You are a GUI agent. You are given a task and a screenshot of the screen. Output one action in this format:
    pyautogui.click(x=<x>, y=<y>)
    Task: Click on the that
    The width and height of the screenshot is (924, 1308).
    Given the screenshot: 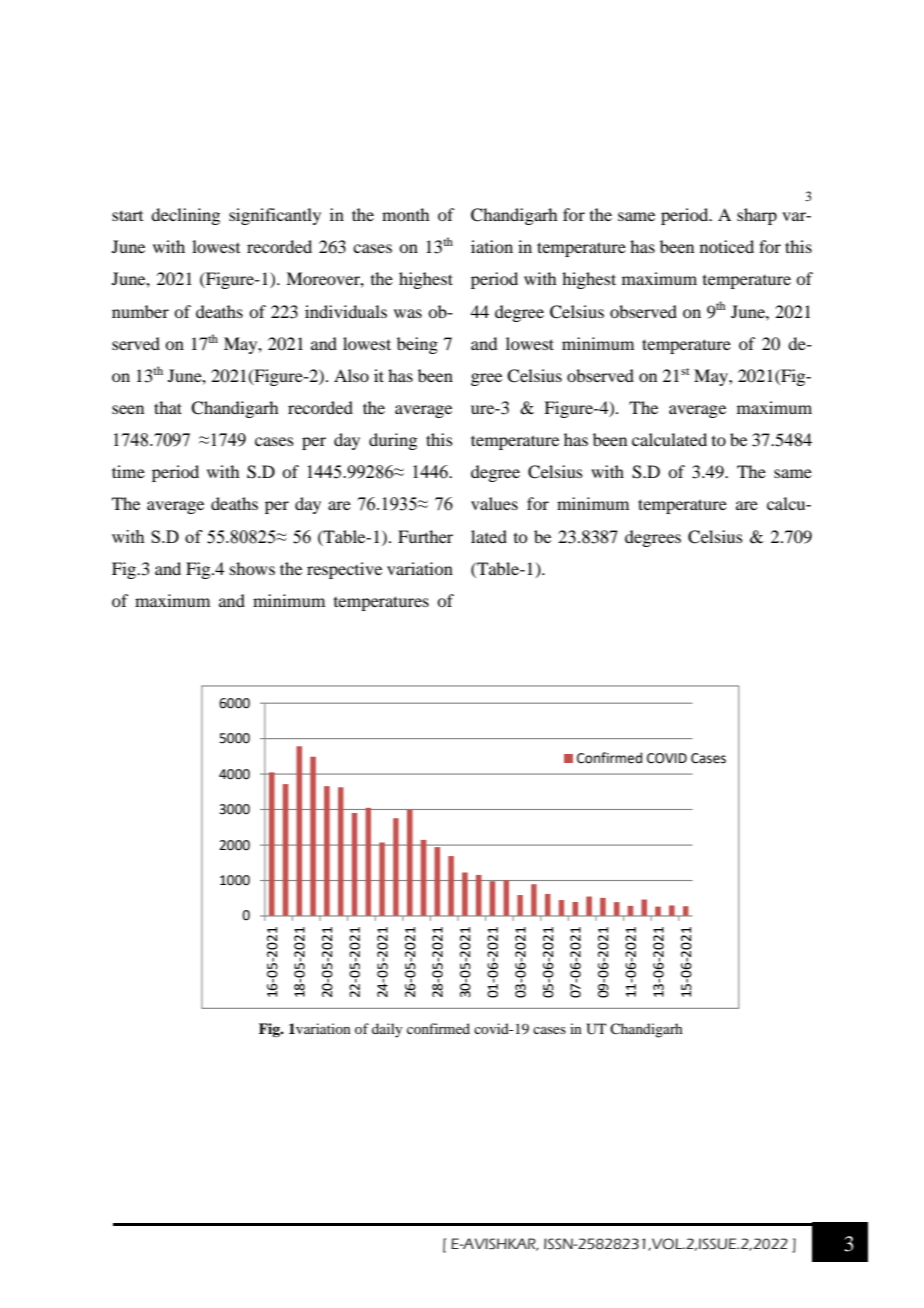 What is the action you would take?
    pyautogui.click(x=168, y=407)
